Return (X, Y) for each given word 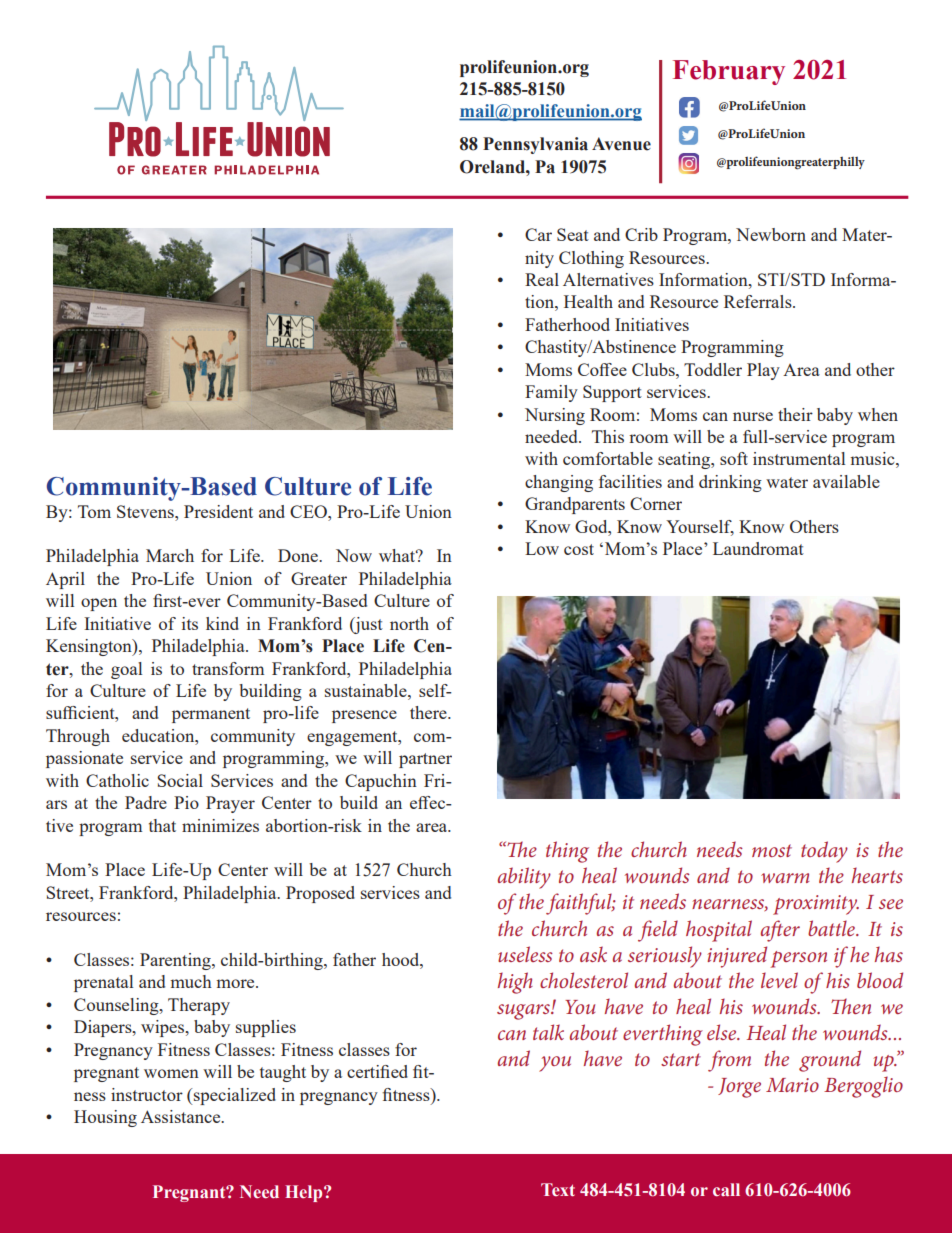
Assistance (182, 1116)
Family (551, 393)
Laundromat (758, 548)
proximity (816, 905)
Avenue (621, 144)
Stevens (146, 511)
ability (524, 878)
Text (558, 1189)
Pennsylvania (535, 145)
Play (763, 371)
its (190, 623)
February (729, 72)
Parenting (176, 961)
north (409, 623)
